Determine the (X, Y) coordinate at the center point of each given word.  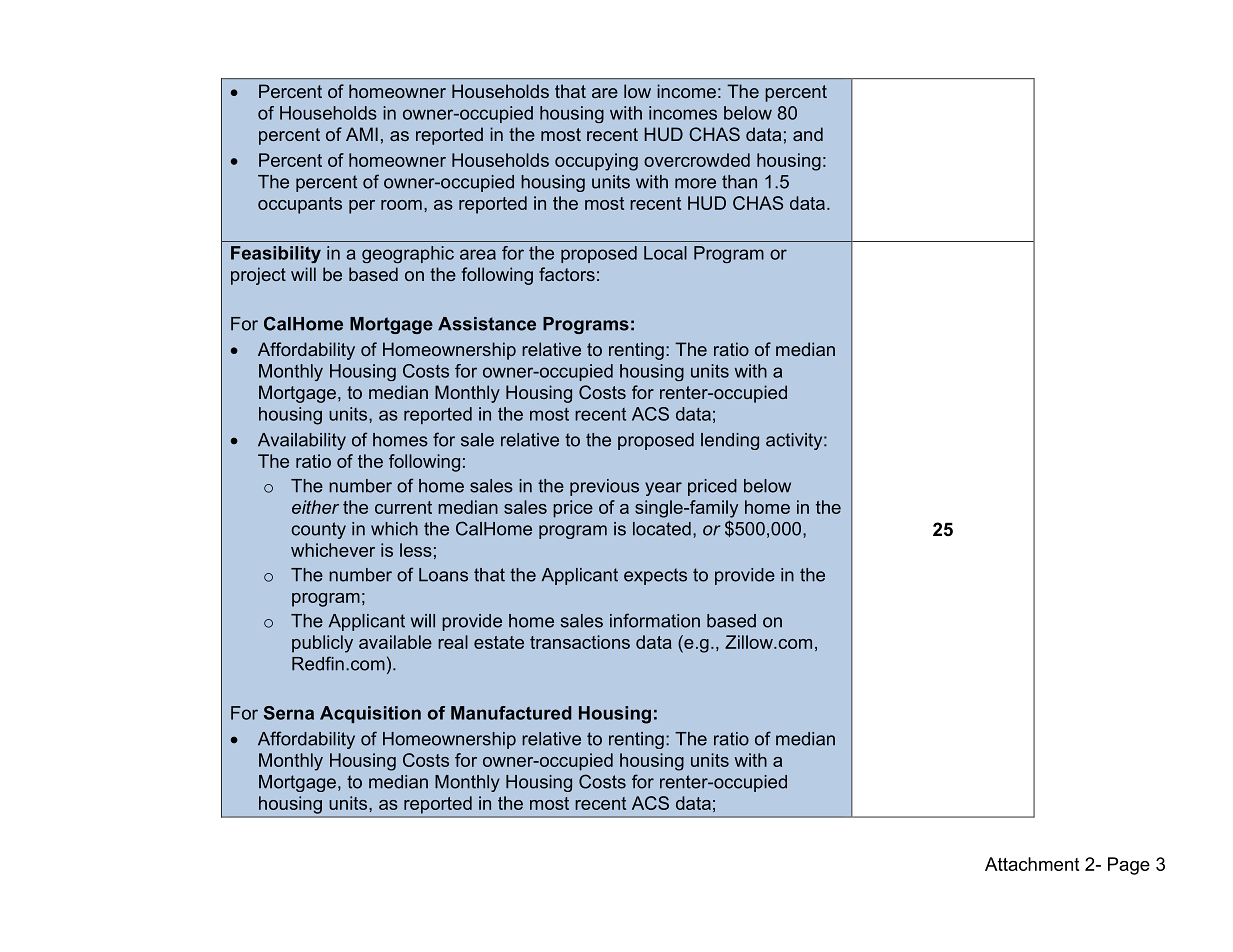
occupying (596, 162)
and (808, 134)
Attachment (1032, 864)
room (401, 205)
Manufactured (511, 713)
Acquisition (370, 714)
